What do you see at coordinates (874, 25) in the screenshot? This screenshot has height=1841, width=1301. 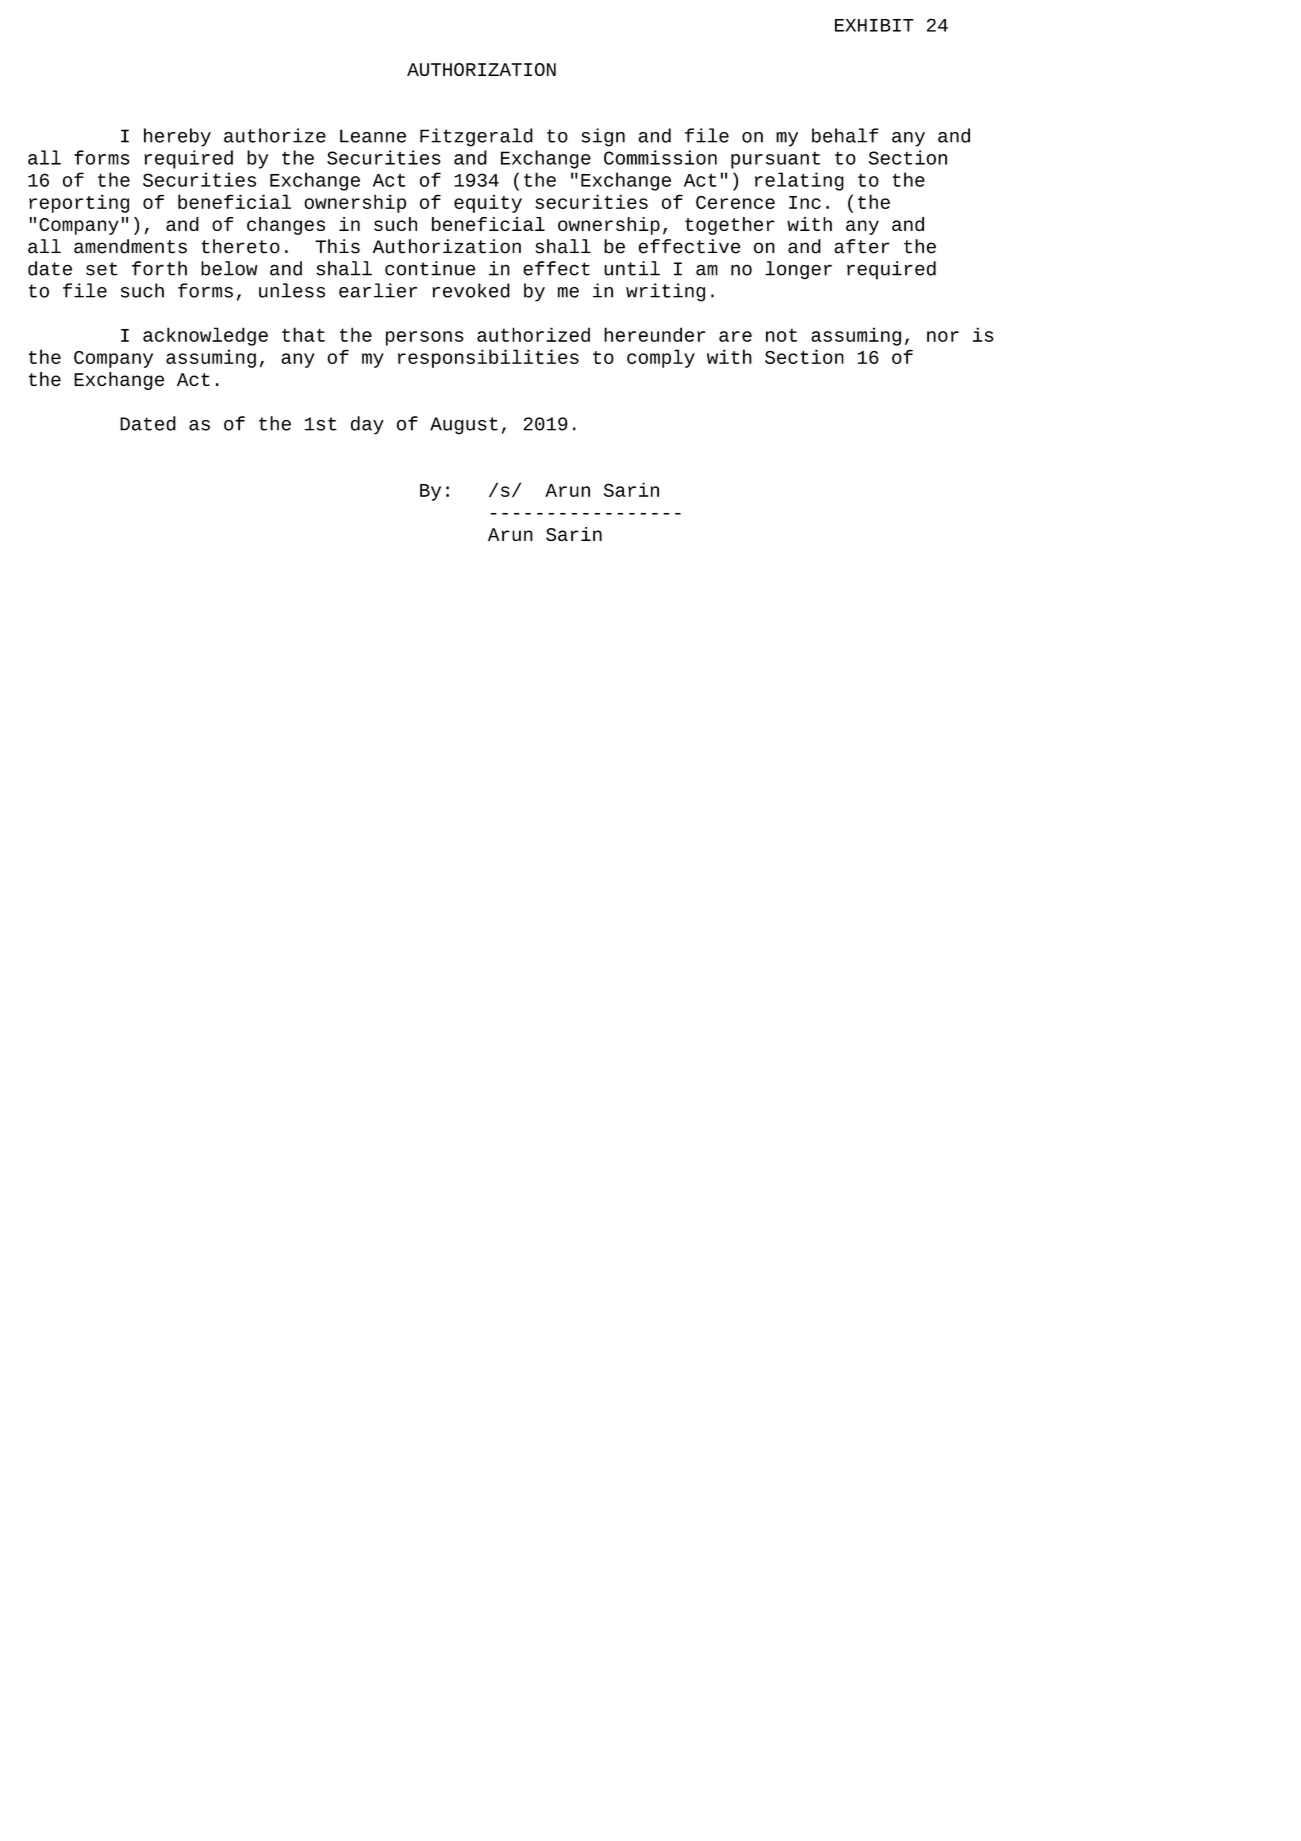 I see `EXHIBIT` at bounding box center [874, 25].
